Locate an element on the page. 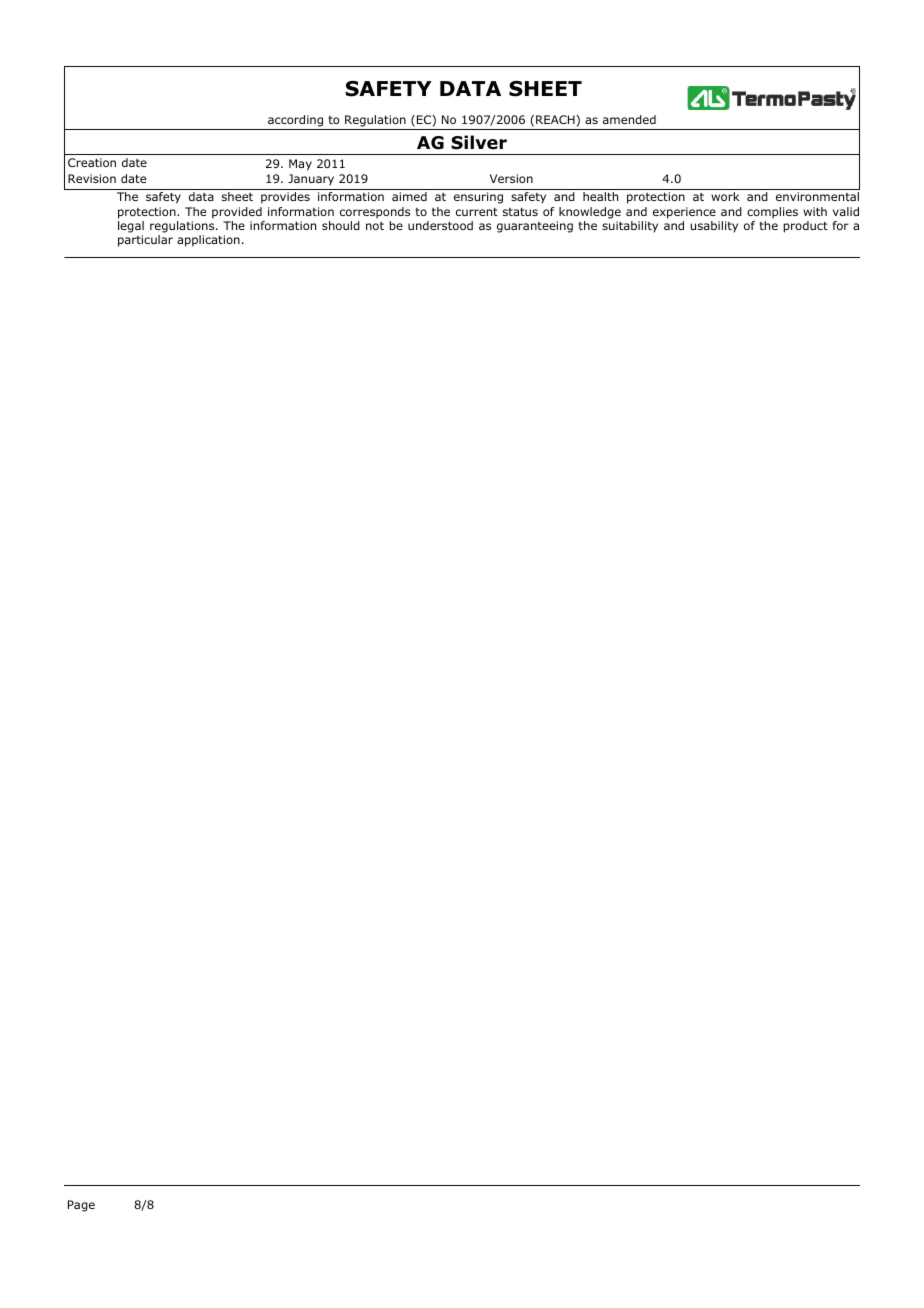  guaranteeing is located at coordinates (535, 227).
